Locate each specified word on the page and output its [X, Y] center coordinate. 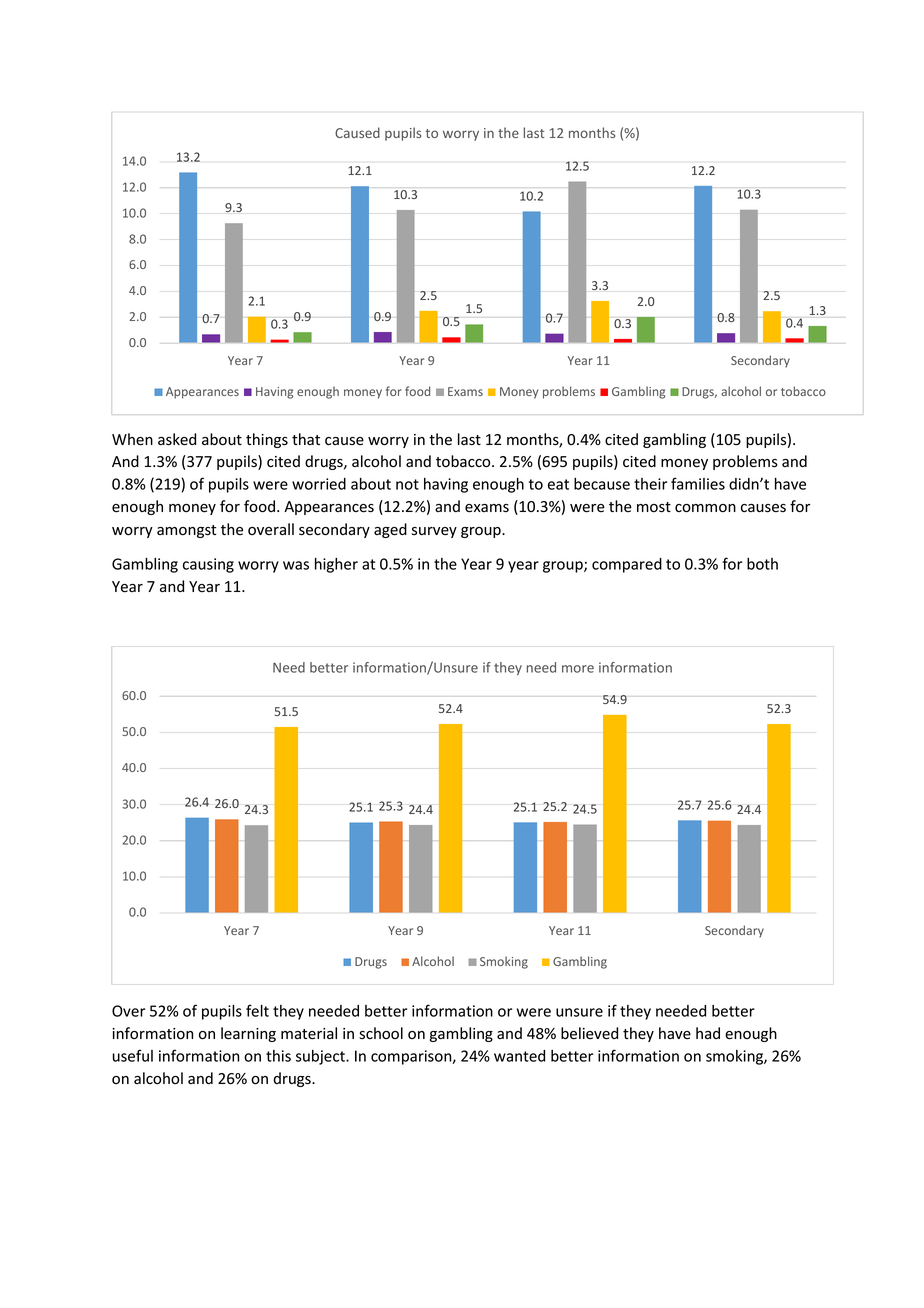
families [698, 483]
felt [257, 1010]
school [381, 1033]
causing [208, 565]
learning [248, 1034]
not [407, 484]
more [578, 669]
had [708, 1033]
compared [627, 565]
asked [177, 439]
